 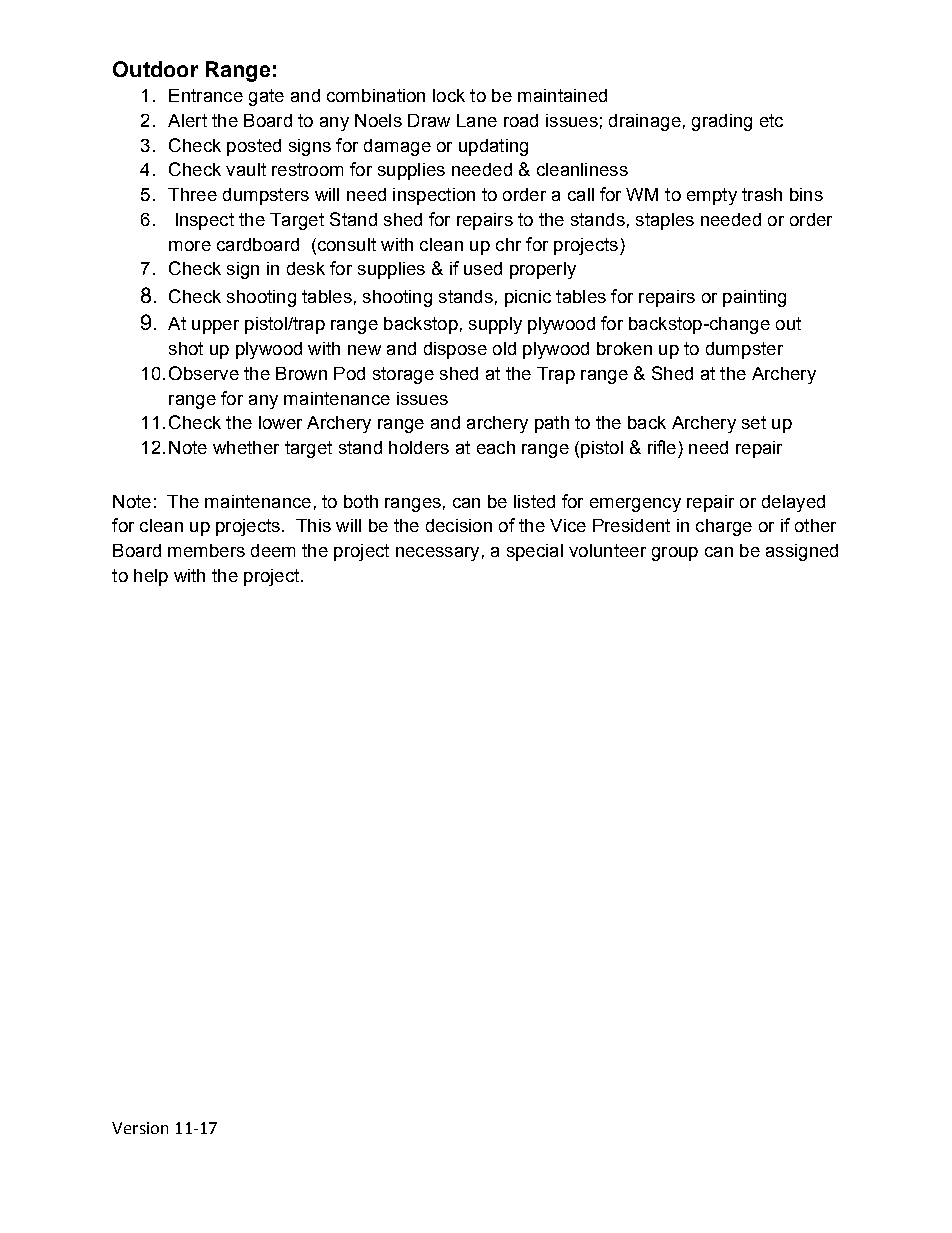 What do you see at coordinates (535, 552) in the page?
I see `special` at bounding box center [535, 552].
